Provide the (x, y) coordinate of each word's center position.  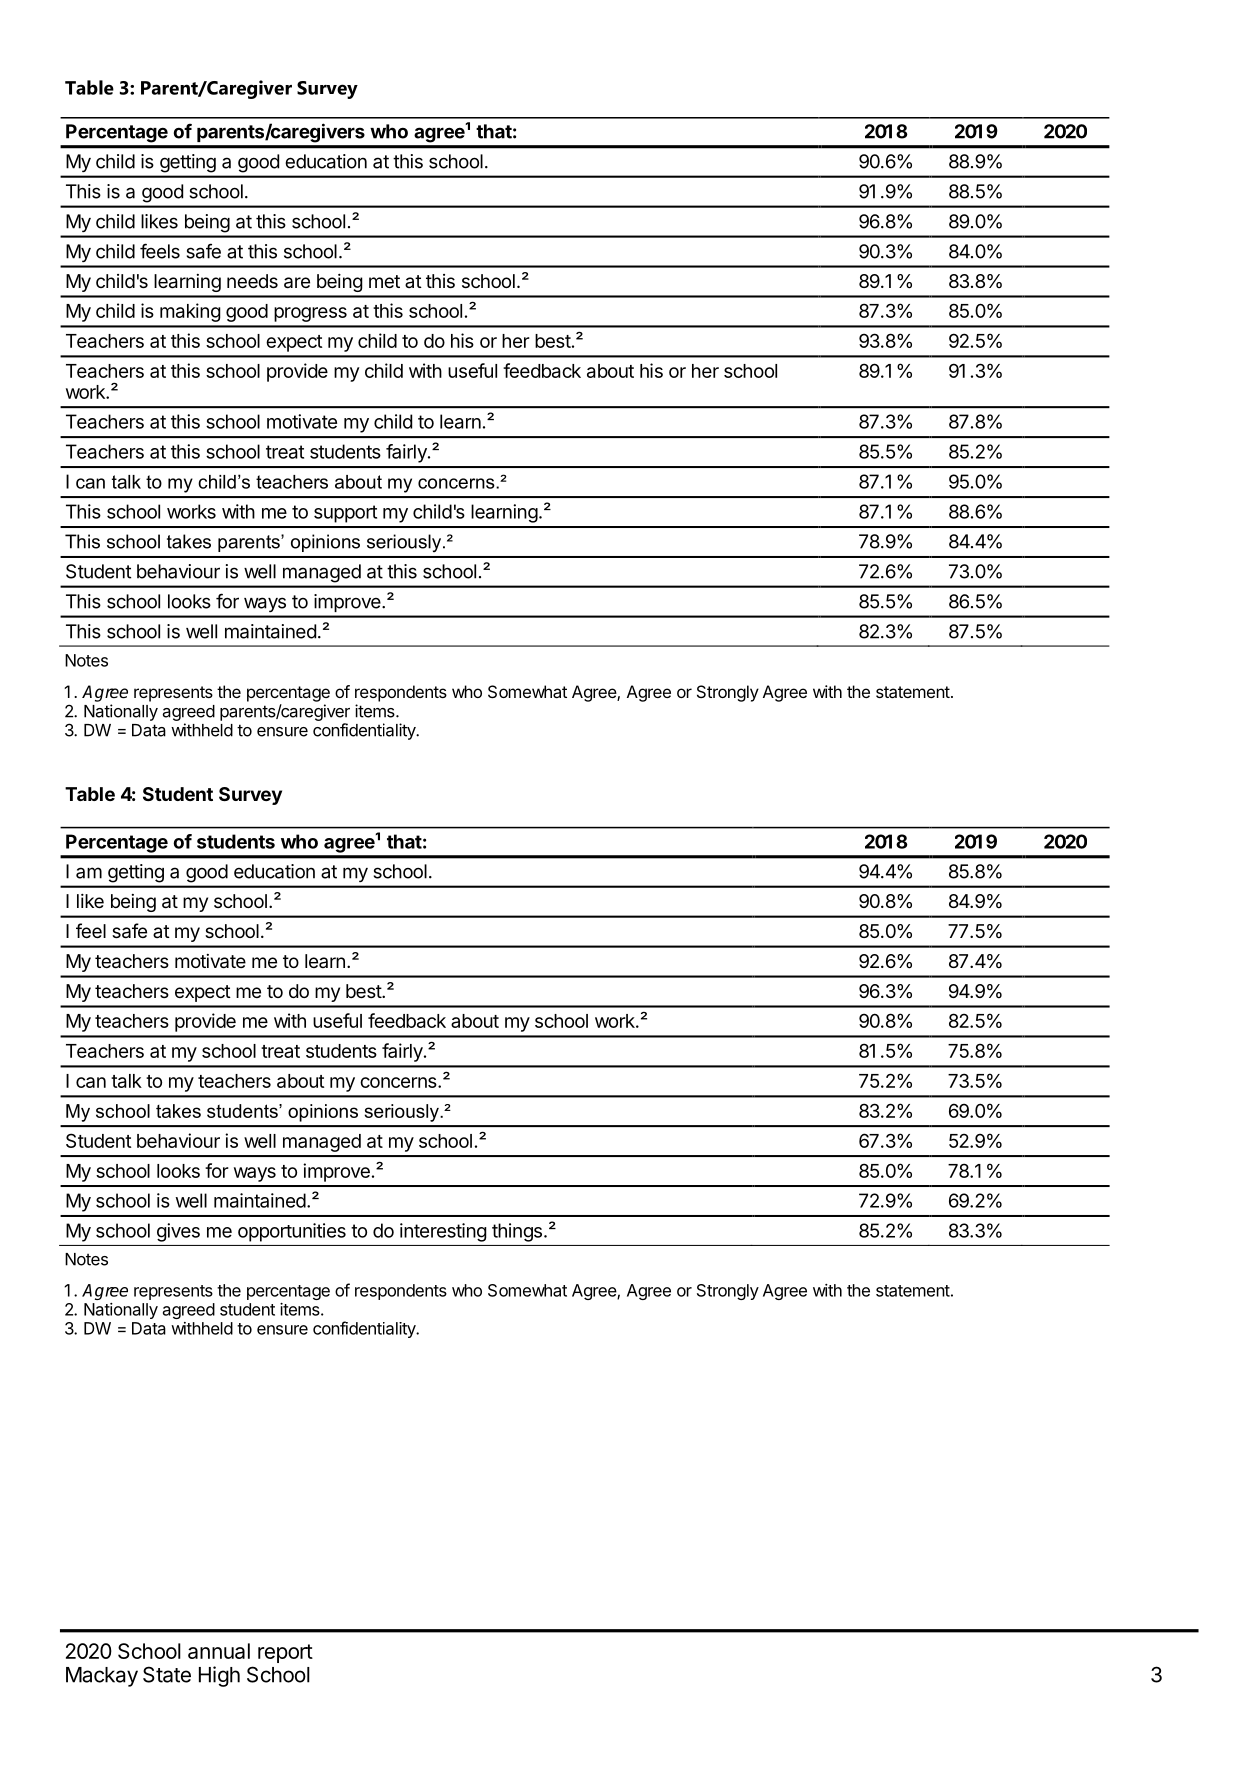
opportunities (292, 1232)
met (384, 281)
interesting (443, 1232)
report (285, 1653)
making (190, 312)
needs (252, 281)
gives (178, 1232)
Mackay (102, 1677)
